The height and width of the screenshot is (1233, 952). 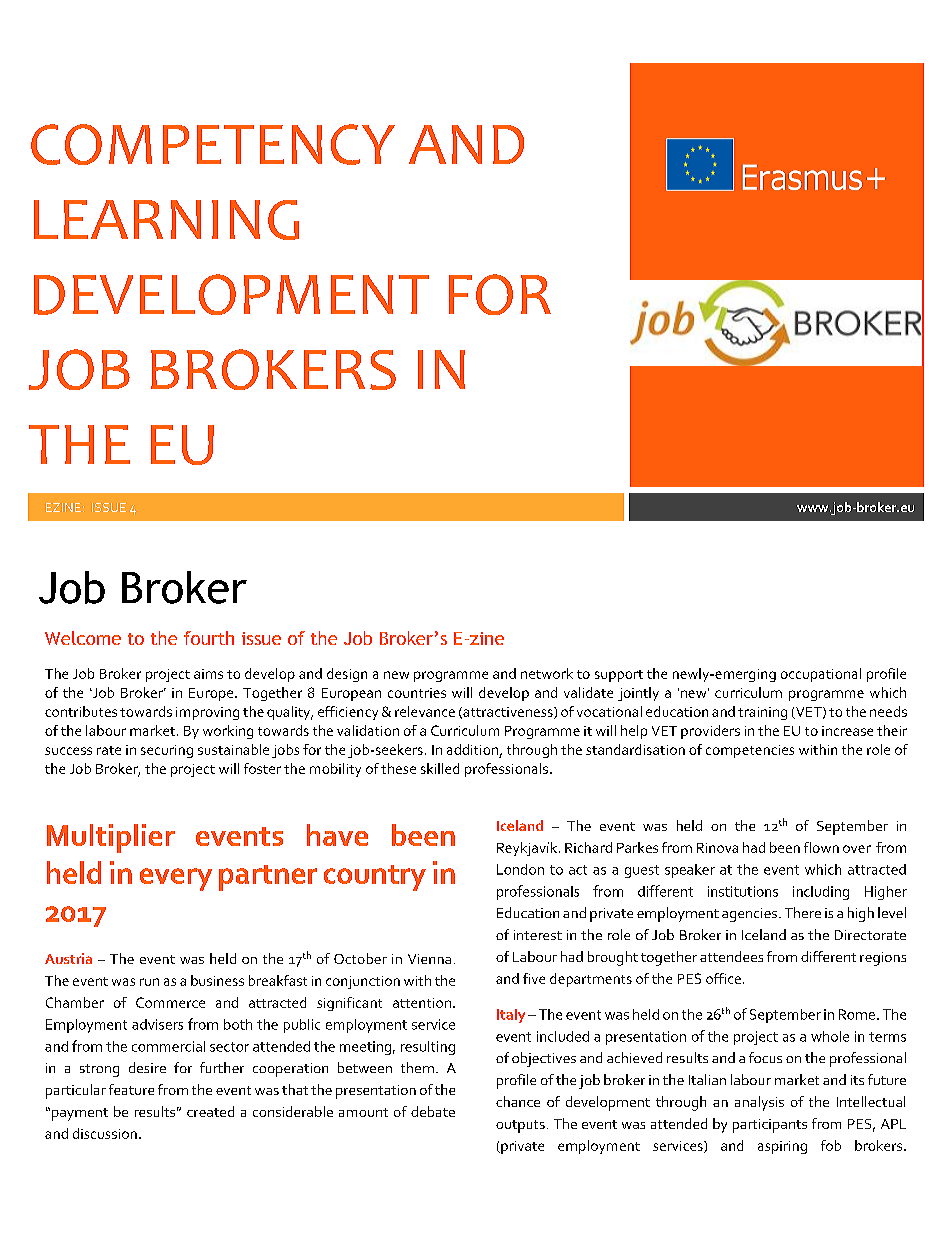 What do you see at coordinates (111, 838) in the screenshot?
I see `Multiplier` at bounding box center [111, 838].
